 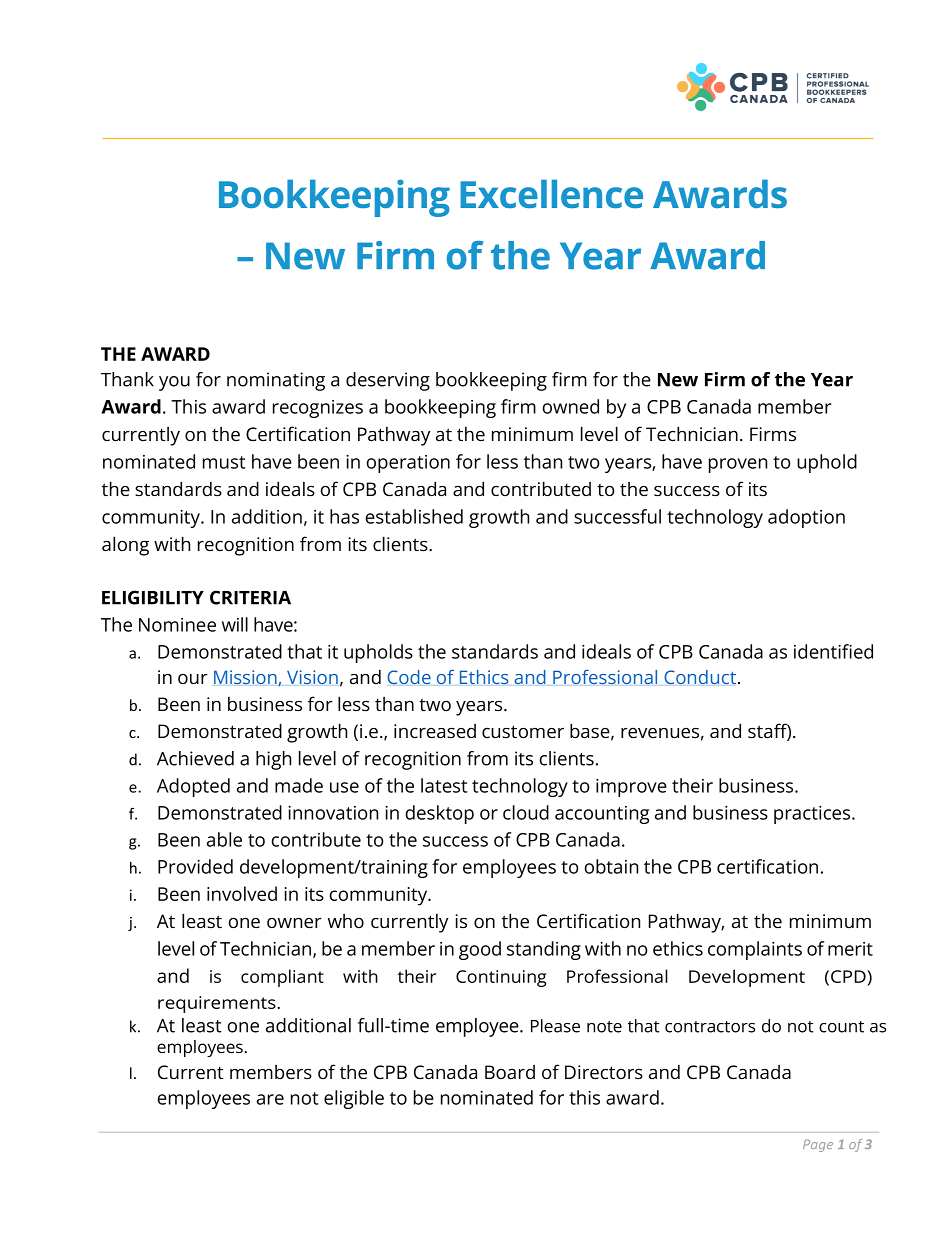 I want to click on complaints, so click(x=755, y=950).
